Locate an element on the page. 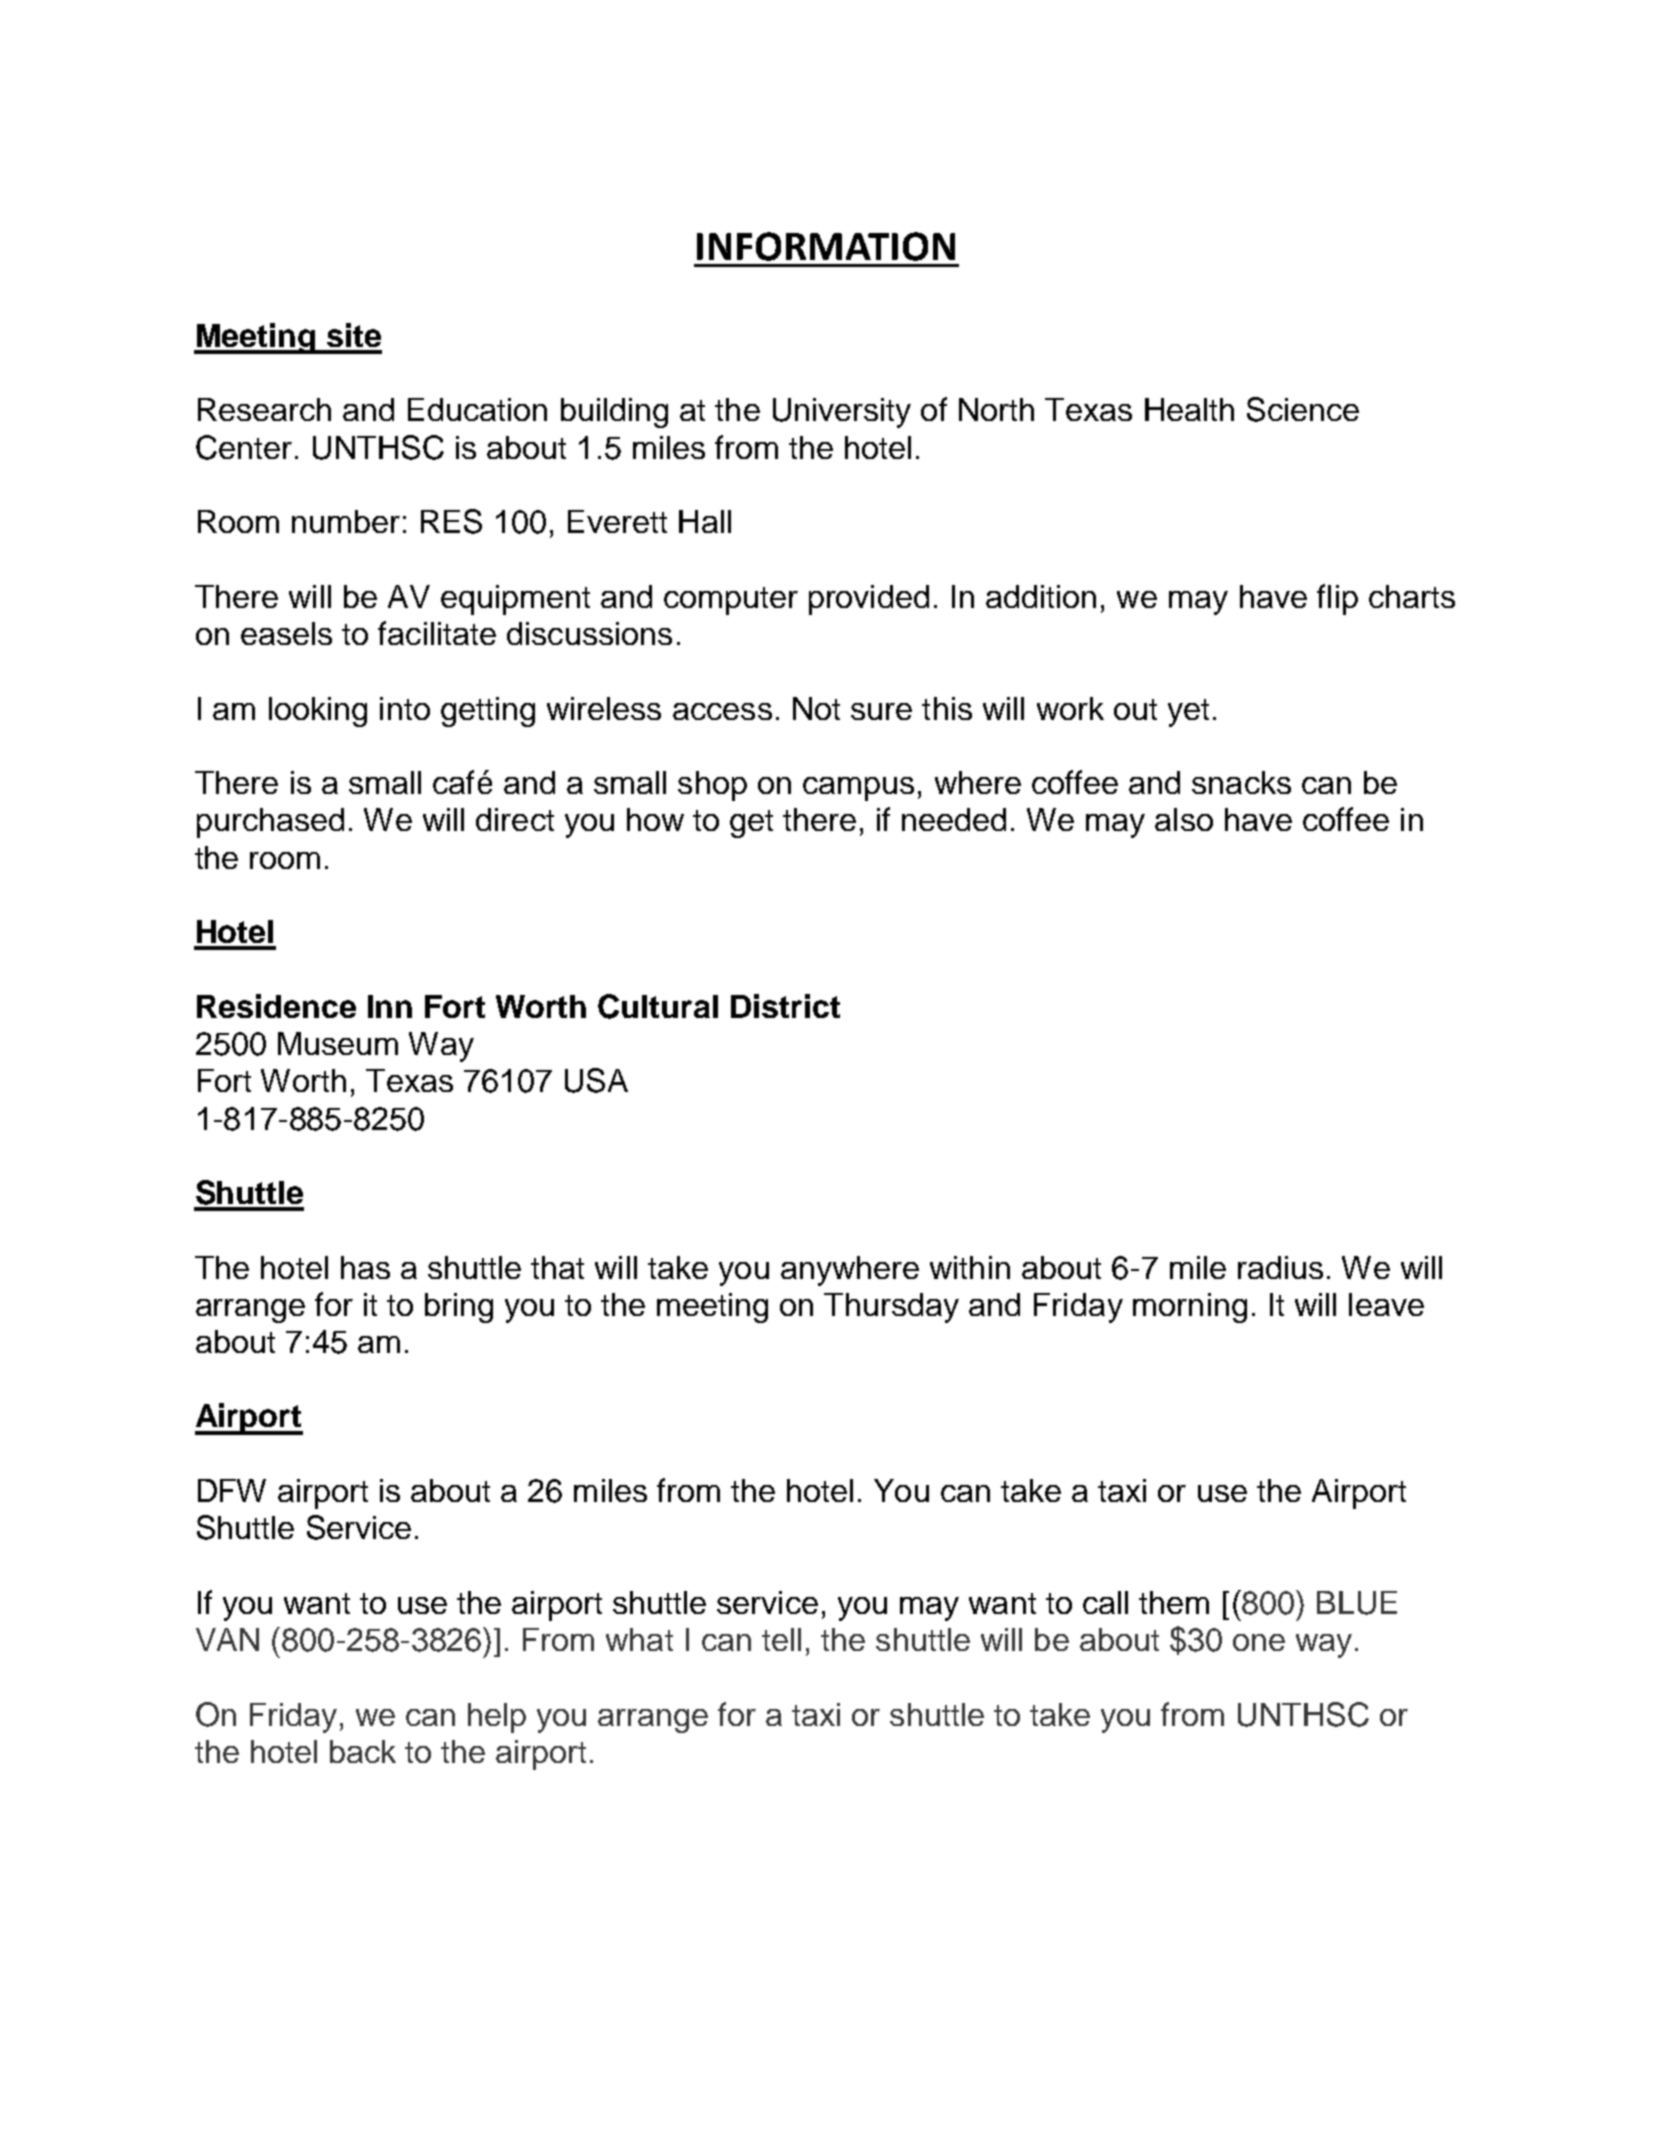  Inn is located at coordinates (390, 1006).
